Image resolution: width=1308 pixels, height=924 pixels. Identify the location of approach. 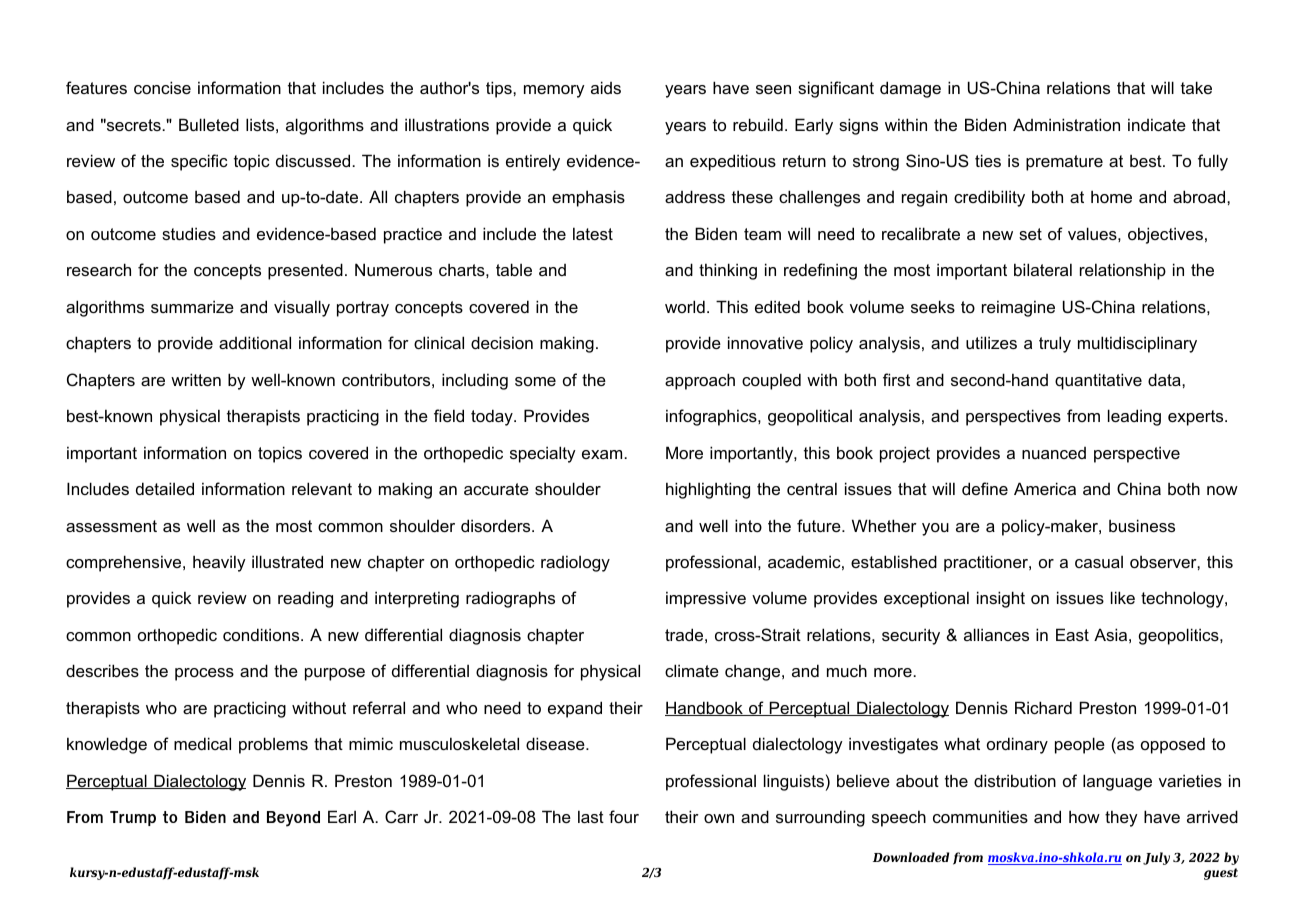
(700, 381).
